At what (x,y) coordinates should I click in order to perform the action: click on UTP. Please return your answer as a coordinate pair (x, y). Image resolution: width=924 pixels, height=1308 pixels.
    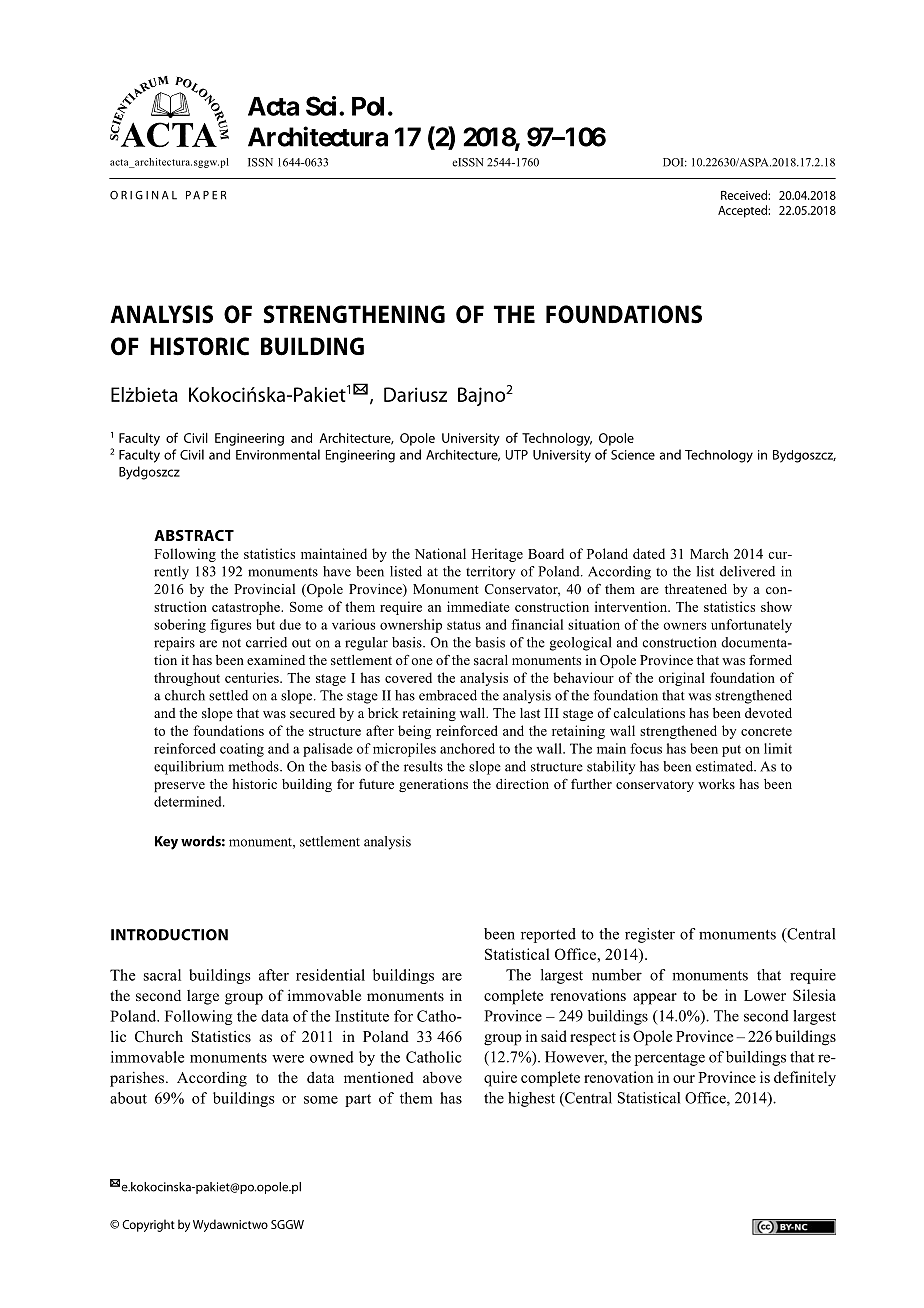
    Looking at the image, I should click on (516, 455).
